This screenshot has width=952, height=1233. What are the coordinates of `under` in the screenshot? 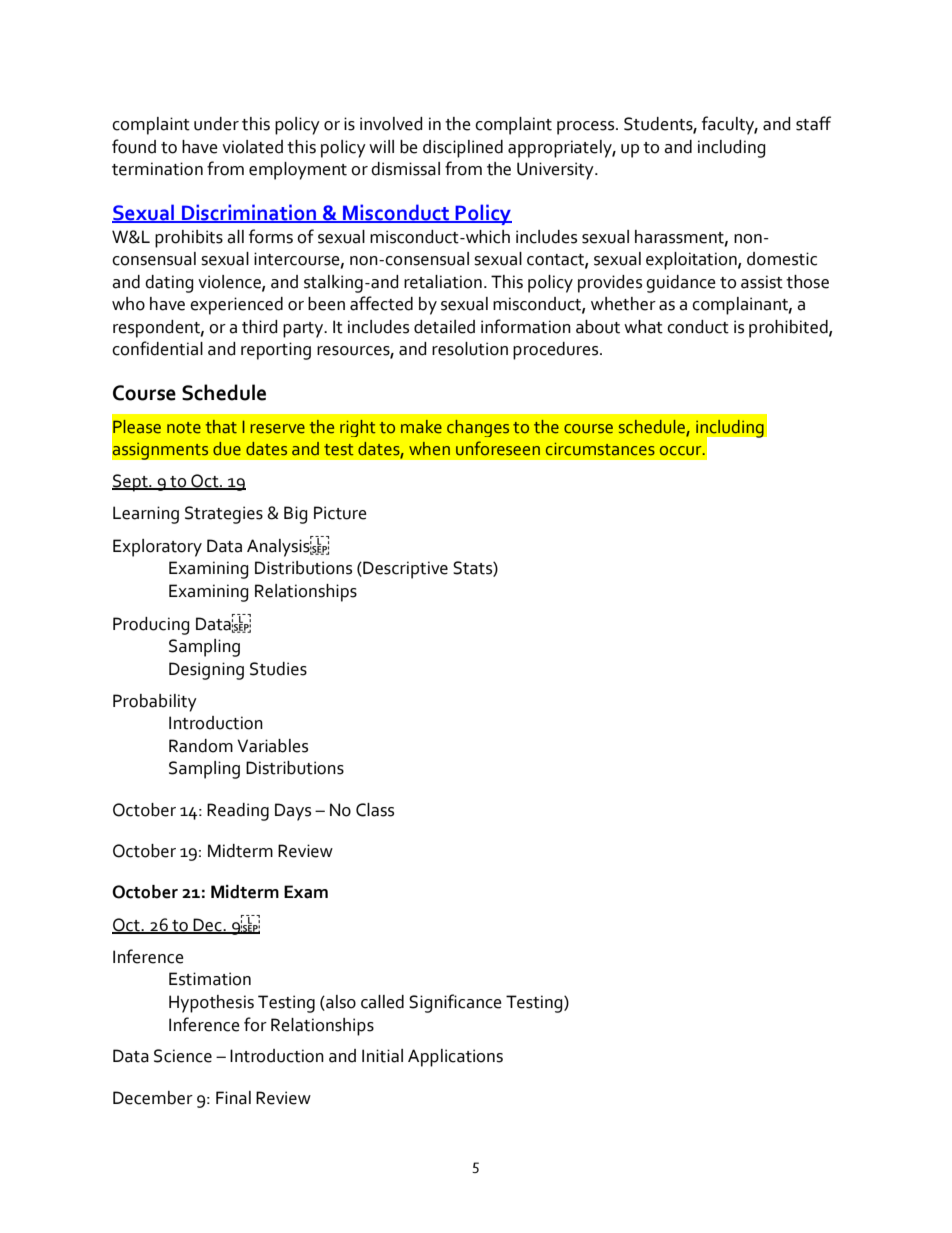 It's located at (216, 124).
